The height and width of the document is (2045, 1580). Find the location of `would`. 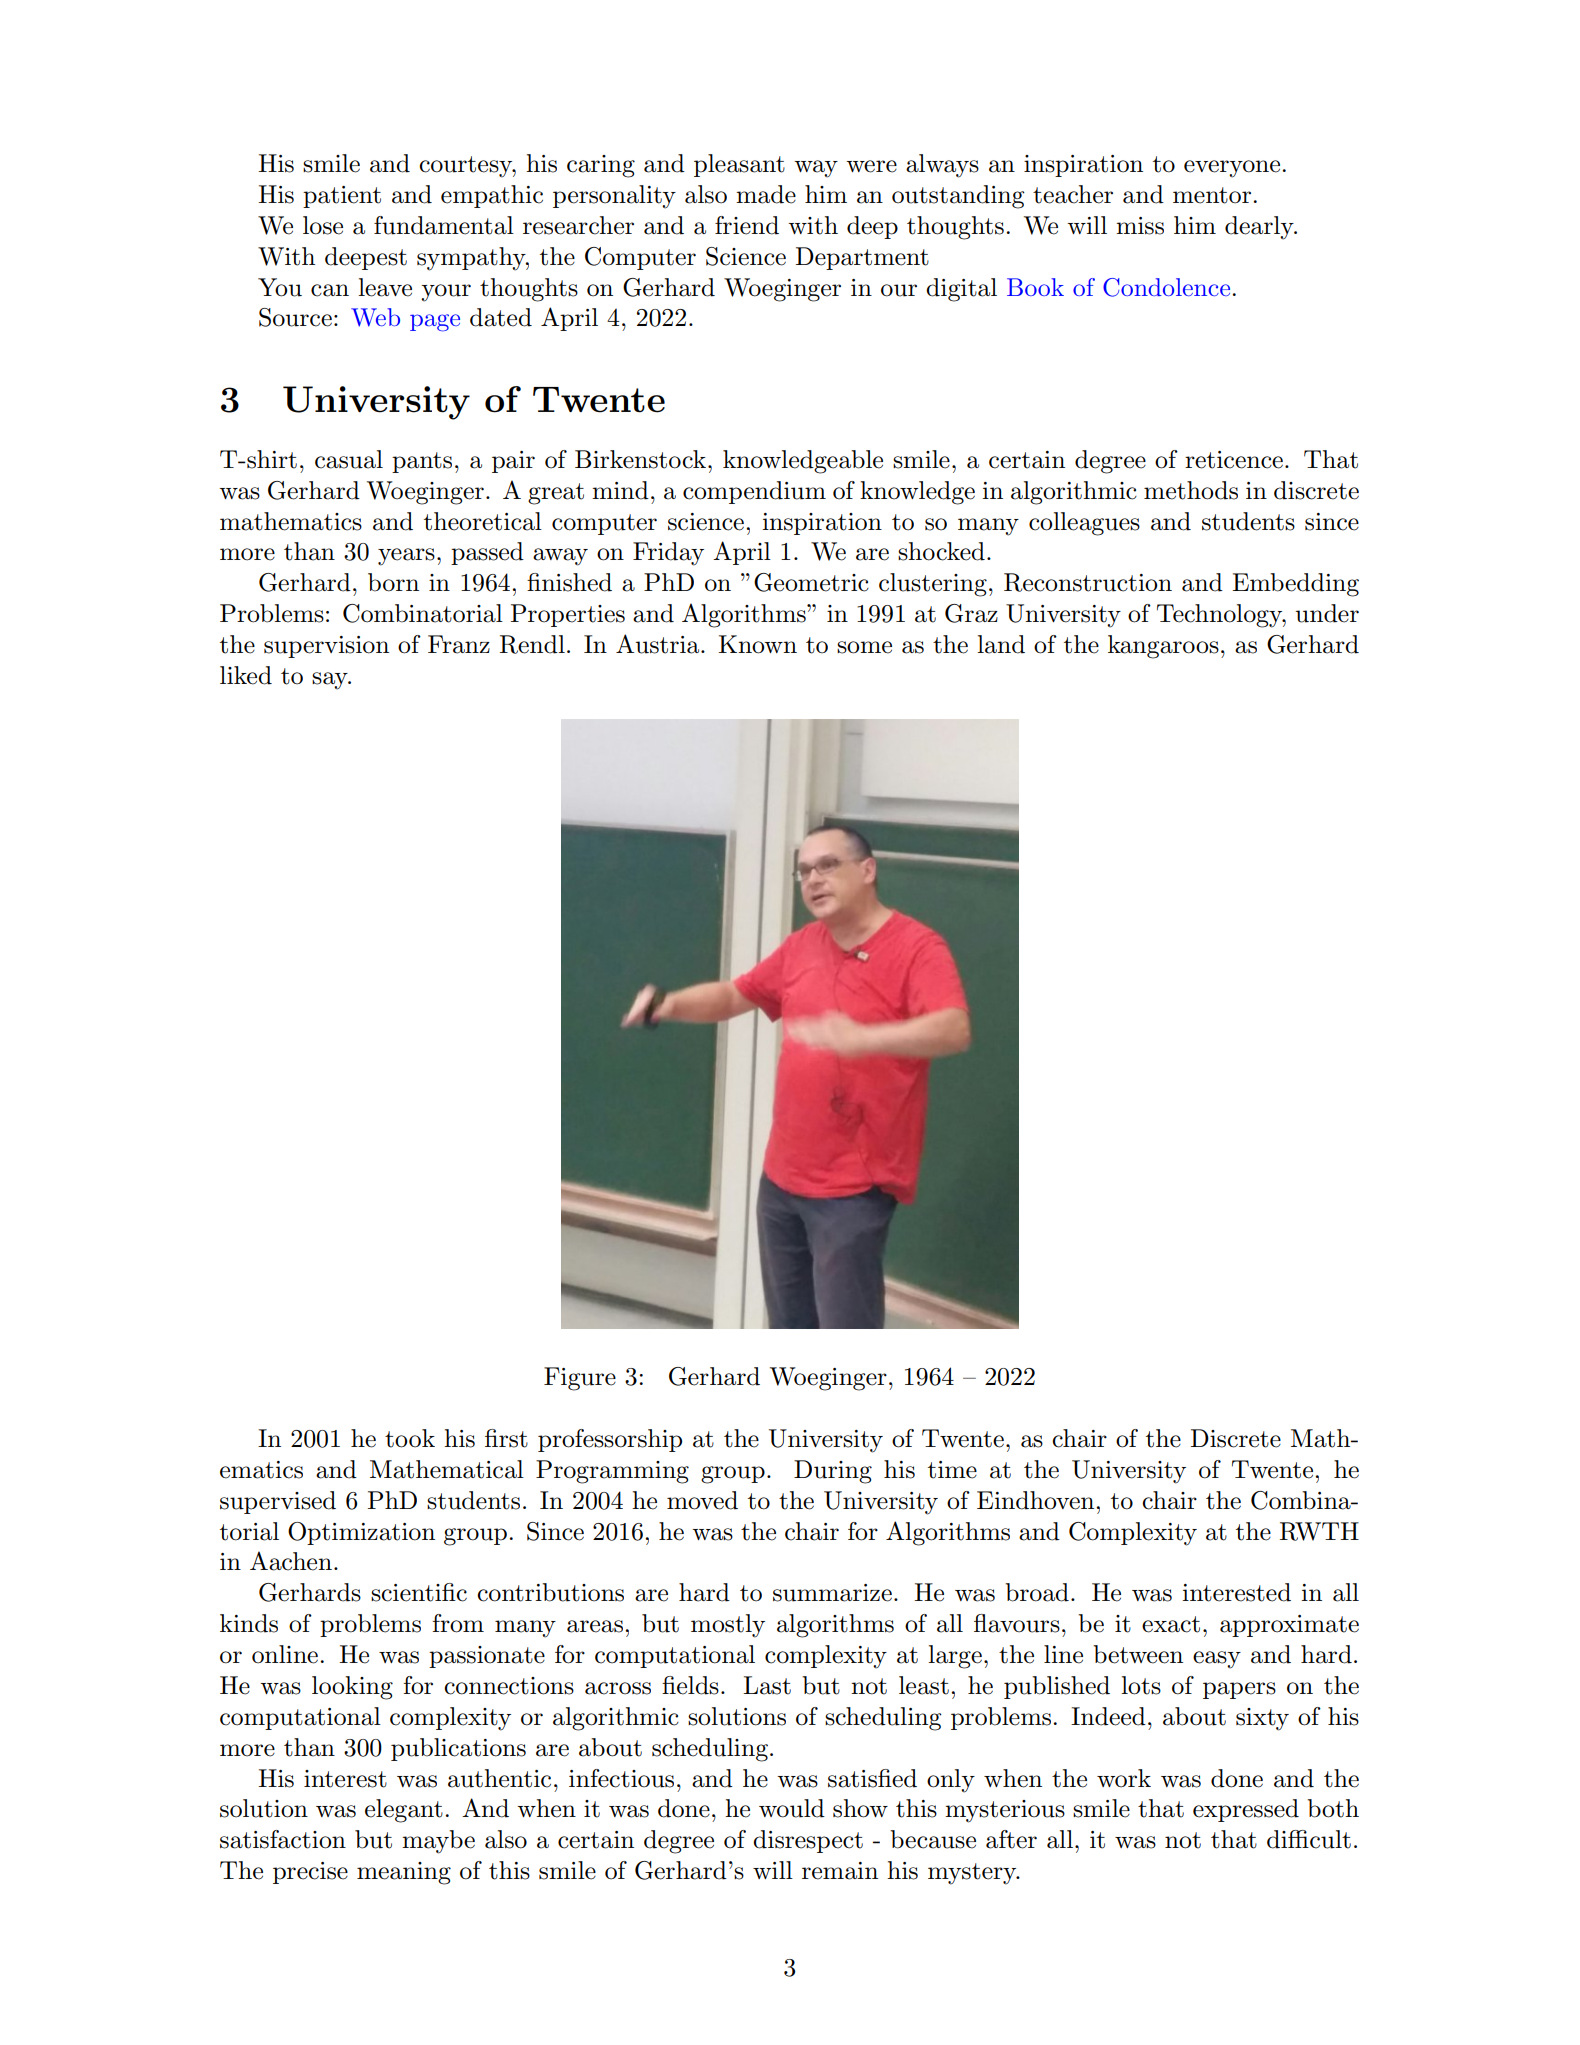

would is located at coordinates (792, 1808).
